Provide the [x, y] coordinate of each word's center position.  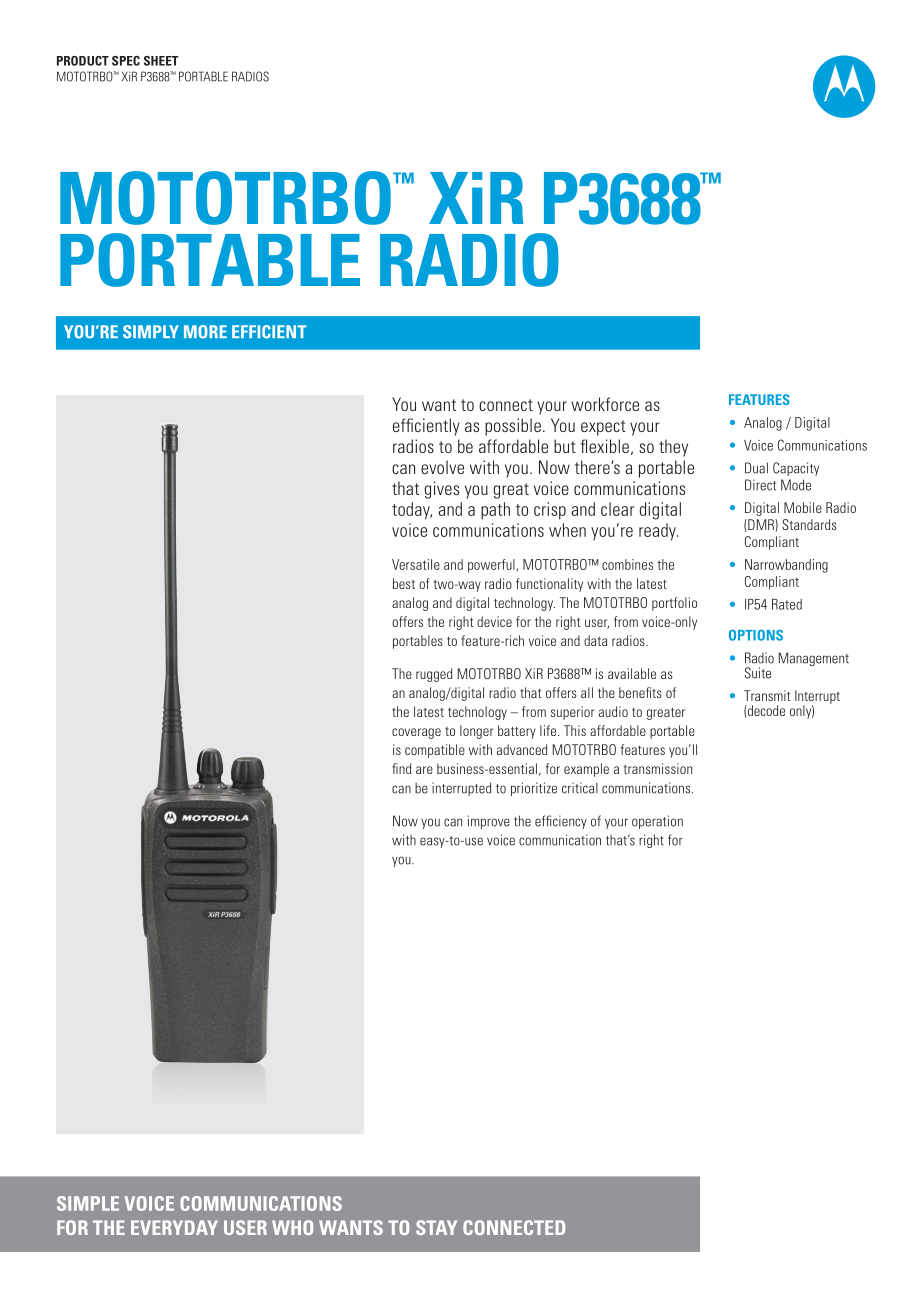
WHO [292, 1227]
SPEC [126, 61]
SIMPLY [151, 332]
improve [489, 822]
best [404, 583]
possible [513, 427]
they [673, 448]
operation [657, 822]
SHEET [161, 61]
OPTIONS [756, 635]
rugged [434, 675]
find [401, 768]
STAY [436, 1227]
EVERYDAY [174, 1227]
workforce [605, 404]
